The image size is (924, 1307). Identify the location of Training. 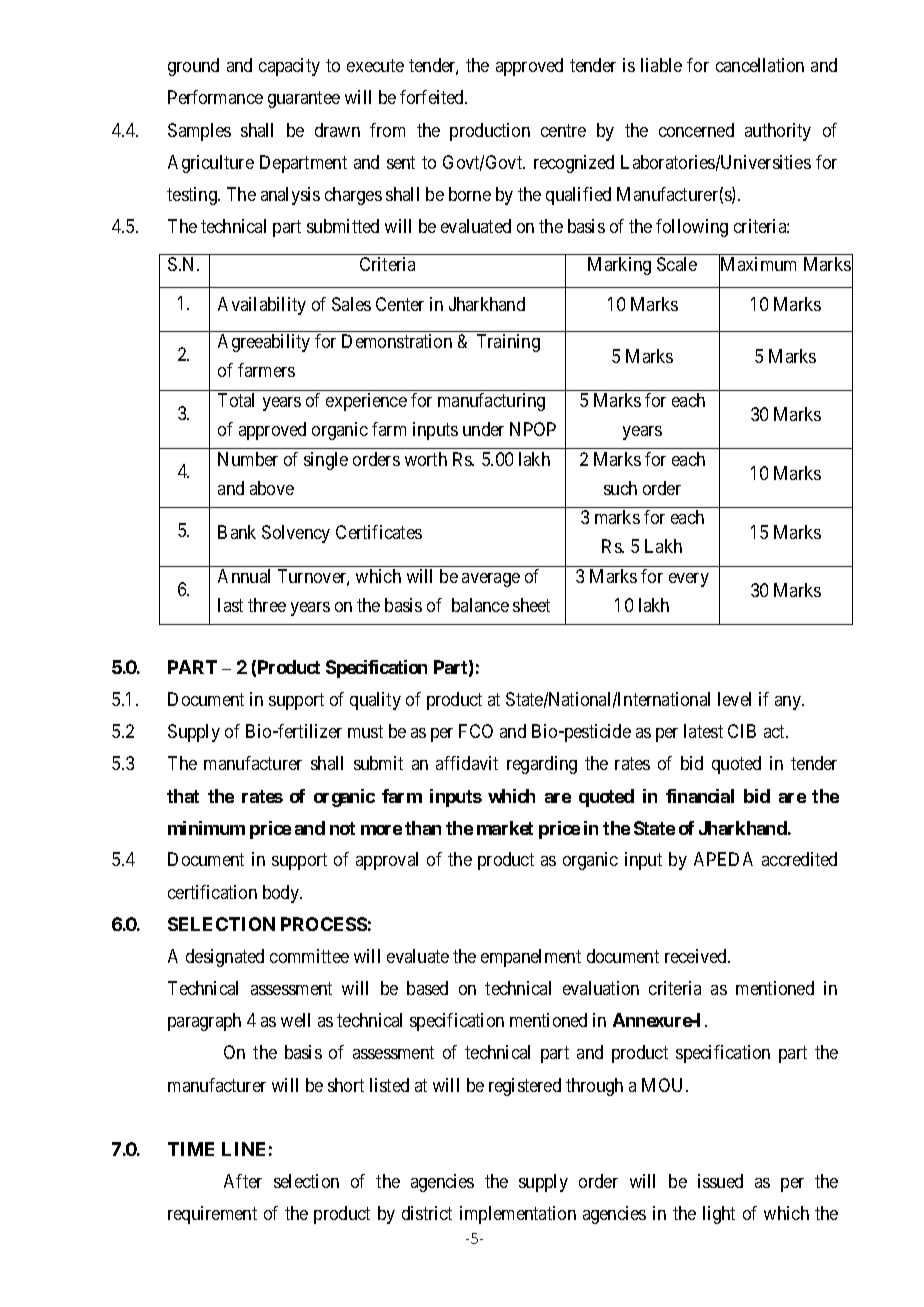
(508, 343).
